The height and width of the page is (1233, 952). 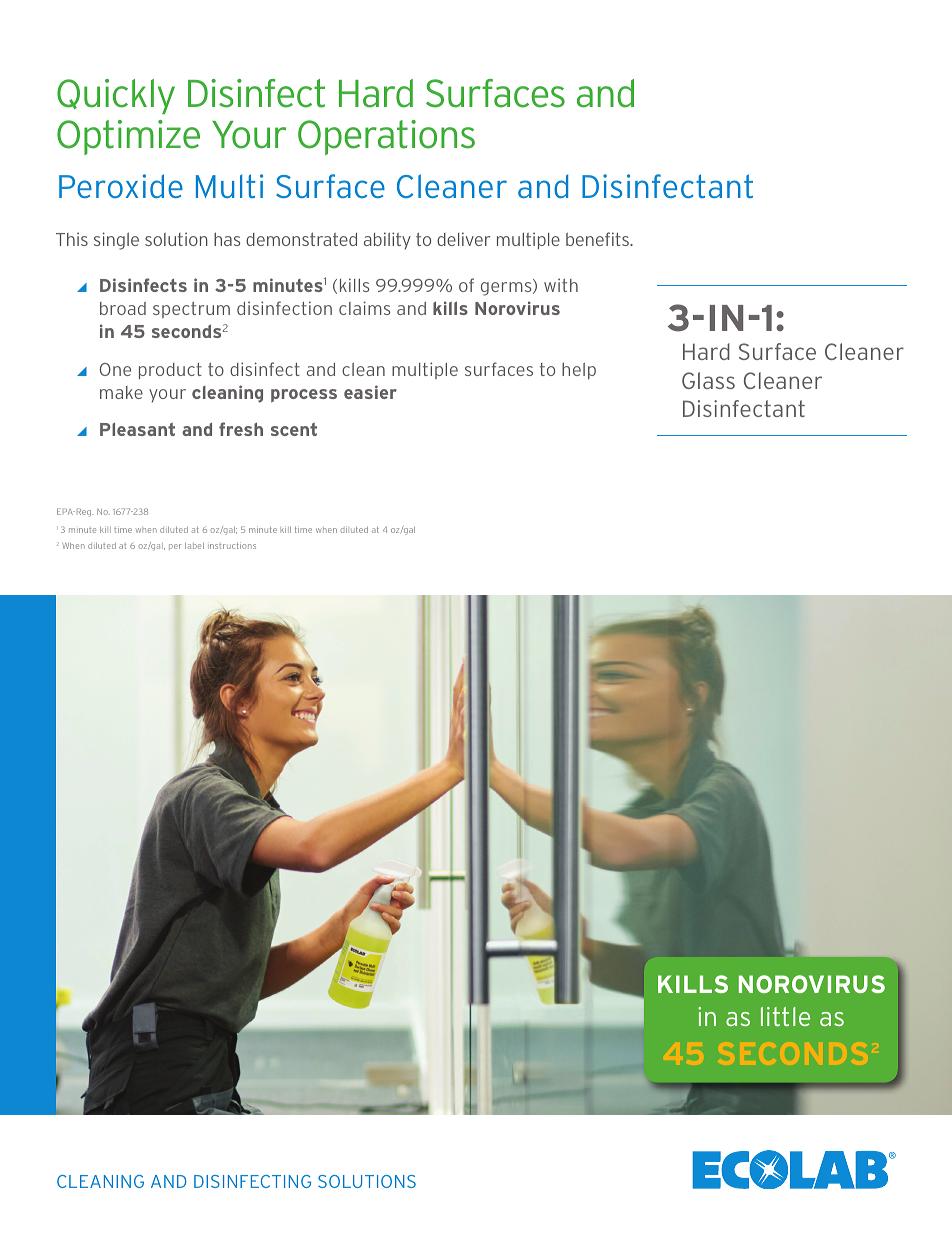 What do you see at coordinates (370, 392) in the page?
I see `easier` at bounding box center [370, 392].
